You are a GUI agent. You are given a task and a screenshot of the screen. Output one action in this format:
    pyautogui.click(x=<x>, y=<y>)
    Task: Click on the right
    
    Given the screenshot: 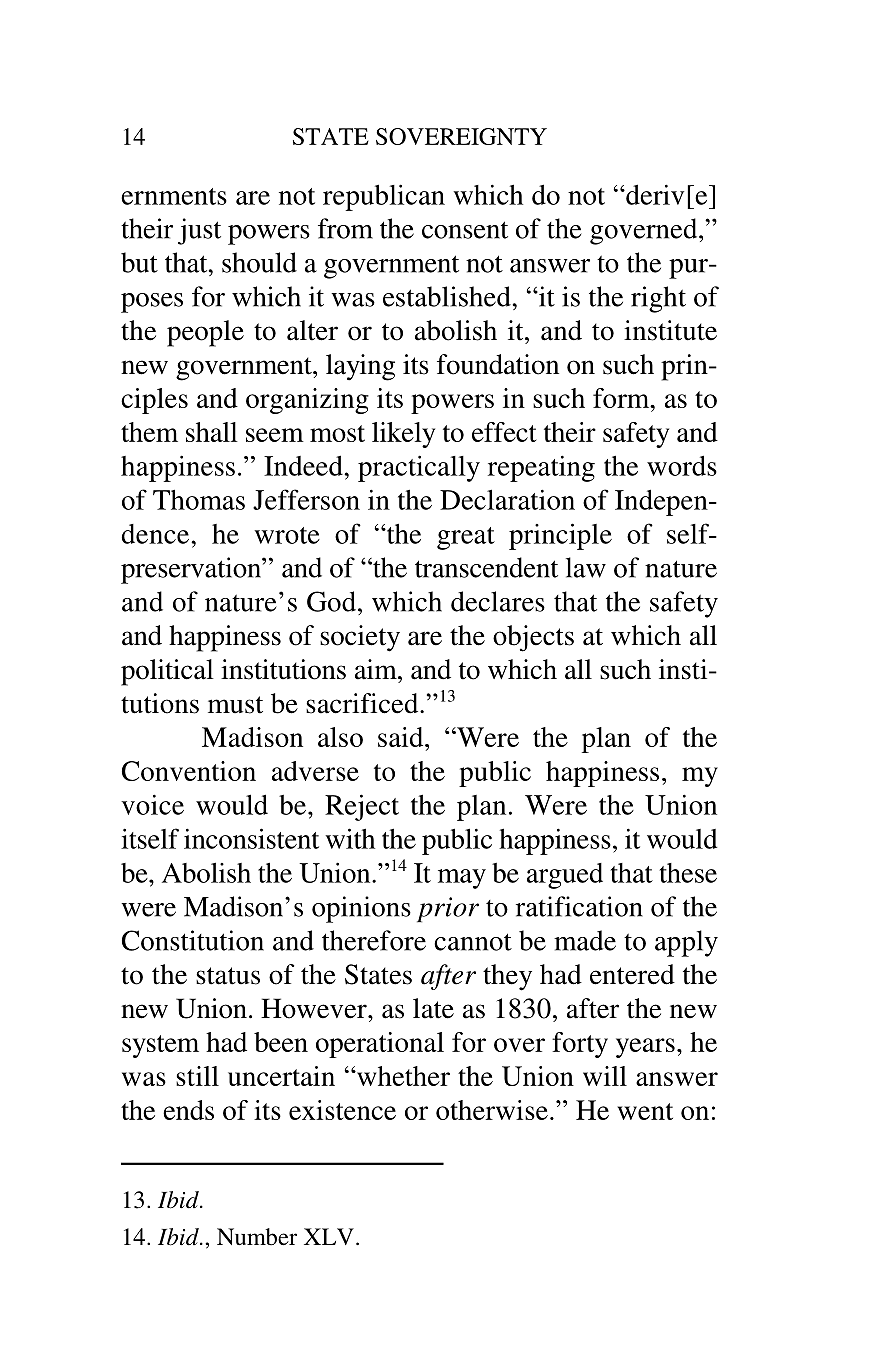 What is the action you would take?
    pyautogui.click(x=658, y=299)
